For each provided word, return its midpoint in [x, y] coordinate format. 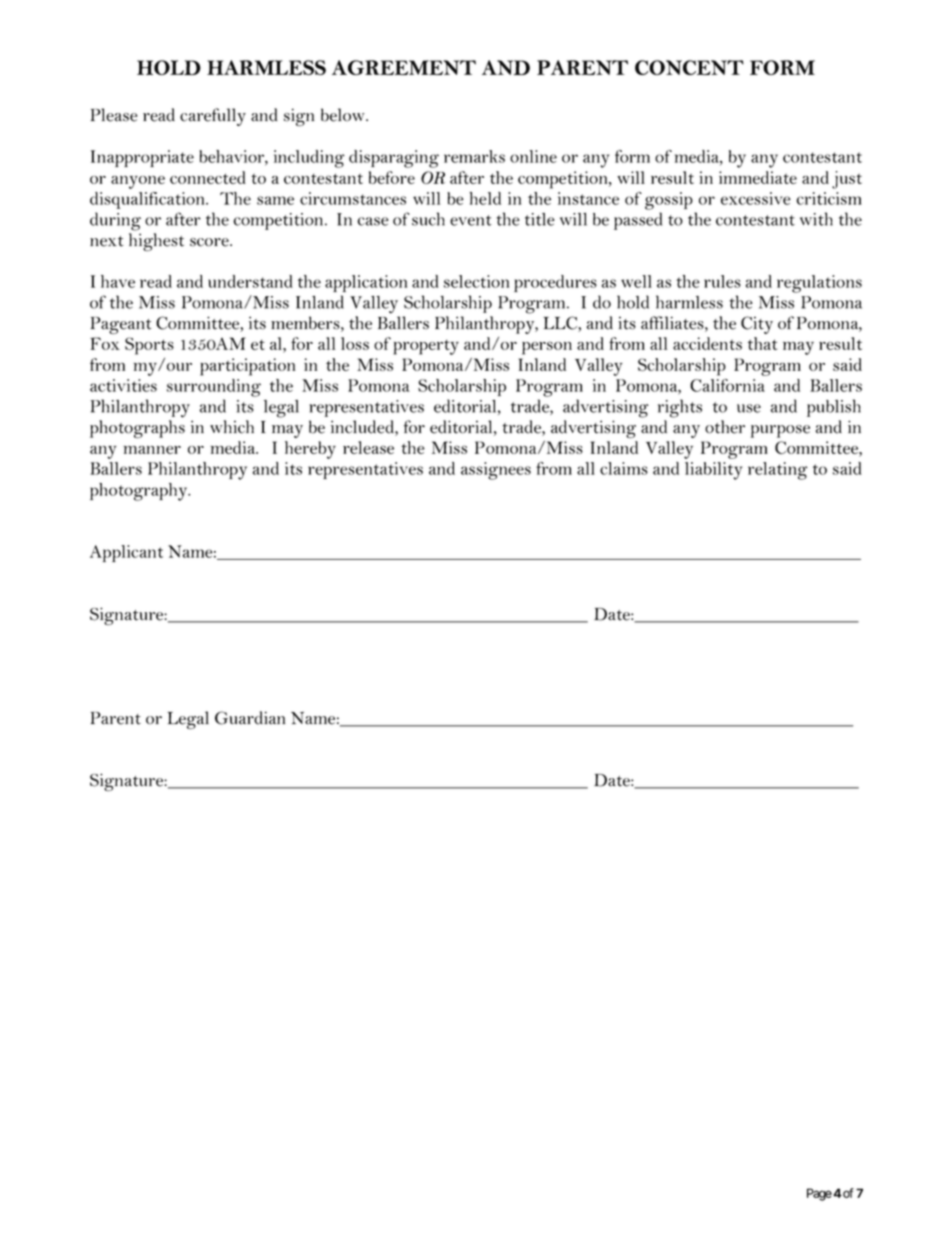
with [816, 219]
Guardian [250, 718]
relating [778, 471]
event [471, 220]
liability [713, 471]
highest [156, 242]
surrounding [214, 388]
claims [624, 468]
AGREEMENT [404, 67]
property [426, 347]
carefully [213, 117]
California [727, 385]
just [847, 180]
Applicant [126, 553]
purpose [780, 431]
